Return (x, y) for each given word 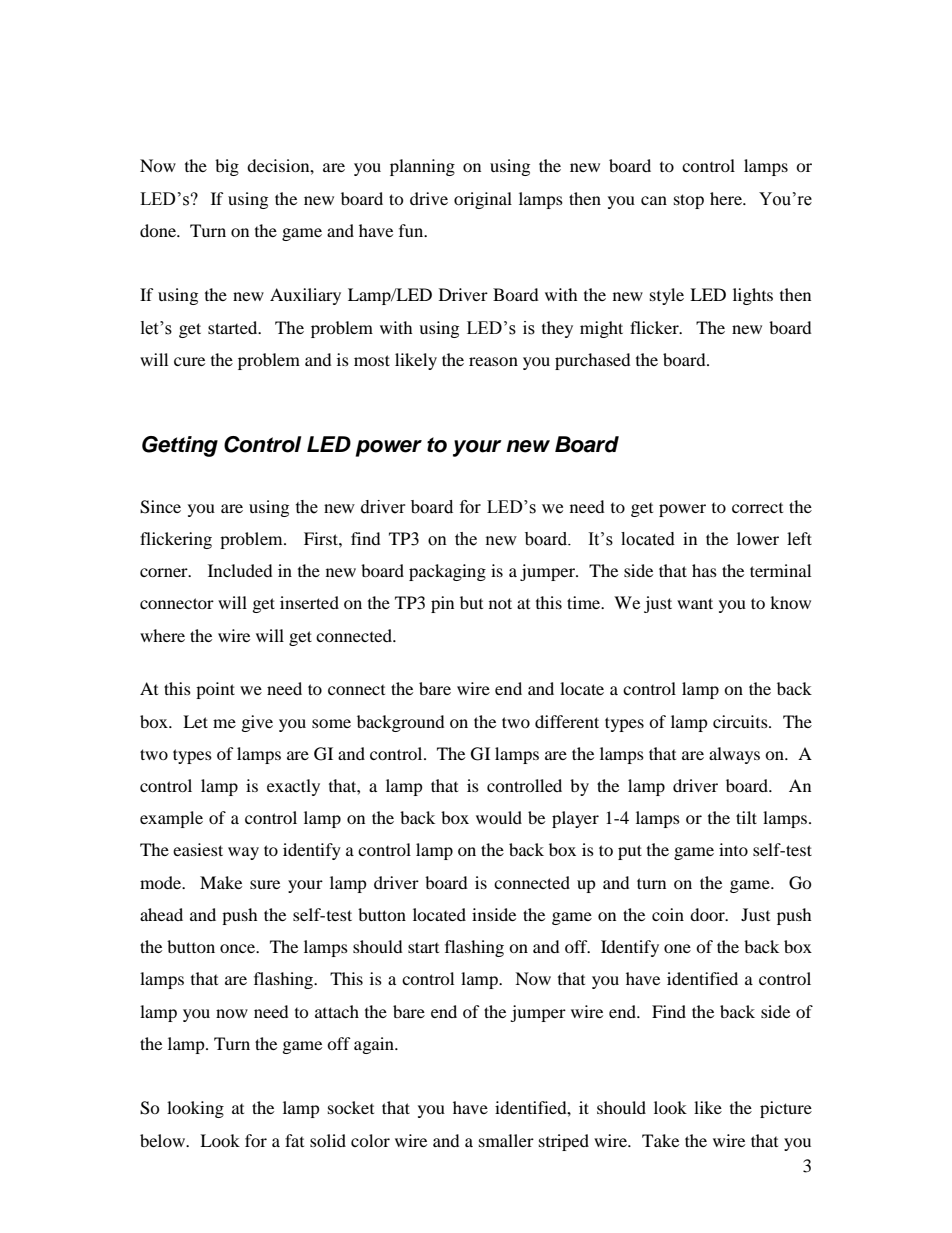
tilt (746, 817)
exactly (293, 787)
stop (689, 201)
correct (757, 508)
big (227, 167)
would (499, 817)
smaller (506, 1140)
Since (160, 507)
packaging (447, 572)
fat (294, 1140)
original (483, 200)
